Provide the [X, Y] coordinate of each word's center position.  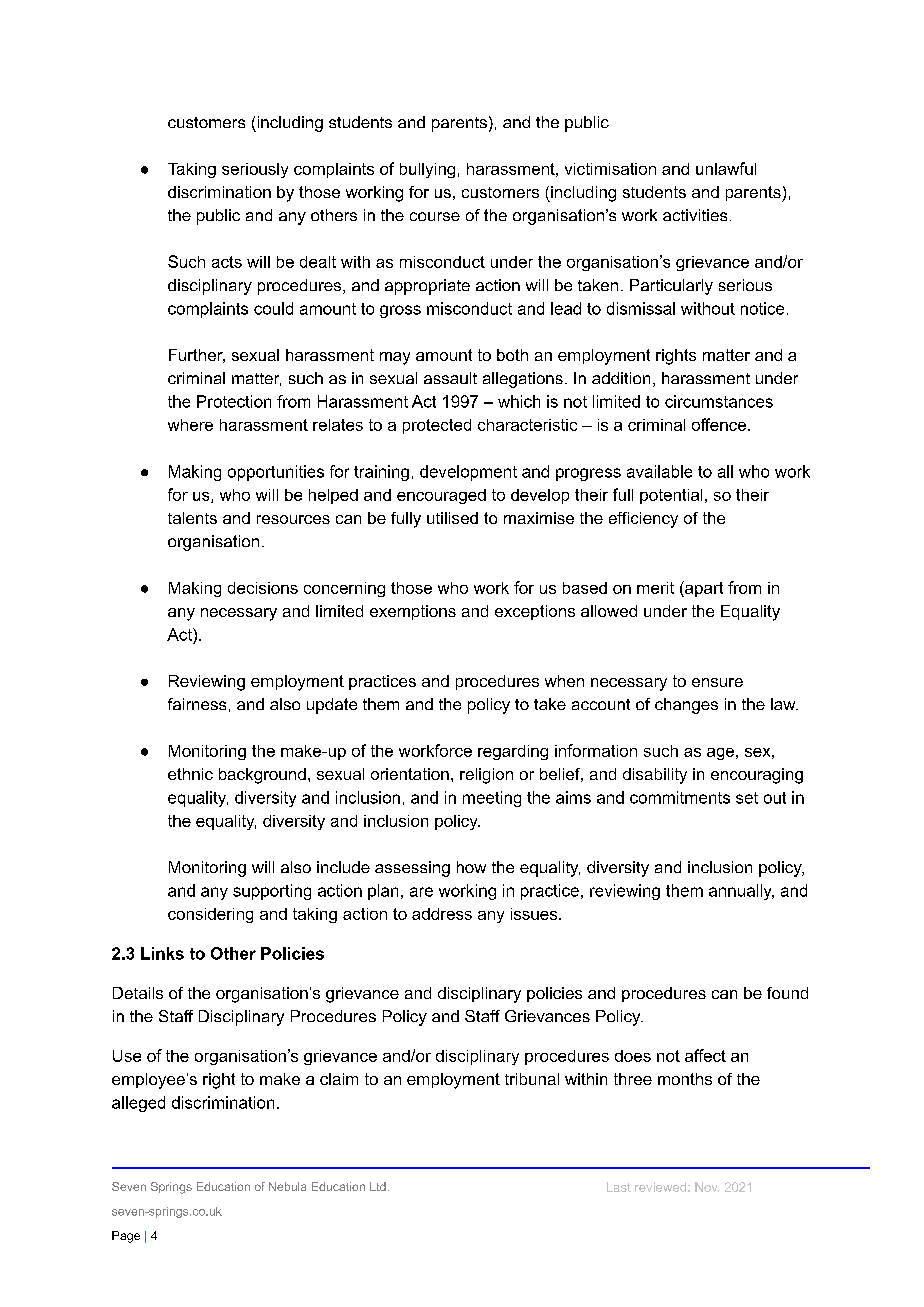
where [190, 425]
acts [227, 262]
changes [686, 706]
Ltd [378, 1186]
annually [741, 892]
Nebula [287, 1186]
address [442, 914]
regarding [513, 752]
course [435, 216]
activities [695, 215]
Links [162, 953]
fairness [197, 704]
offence [720, 424]
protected [437, 426]
